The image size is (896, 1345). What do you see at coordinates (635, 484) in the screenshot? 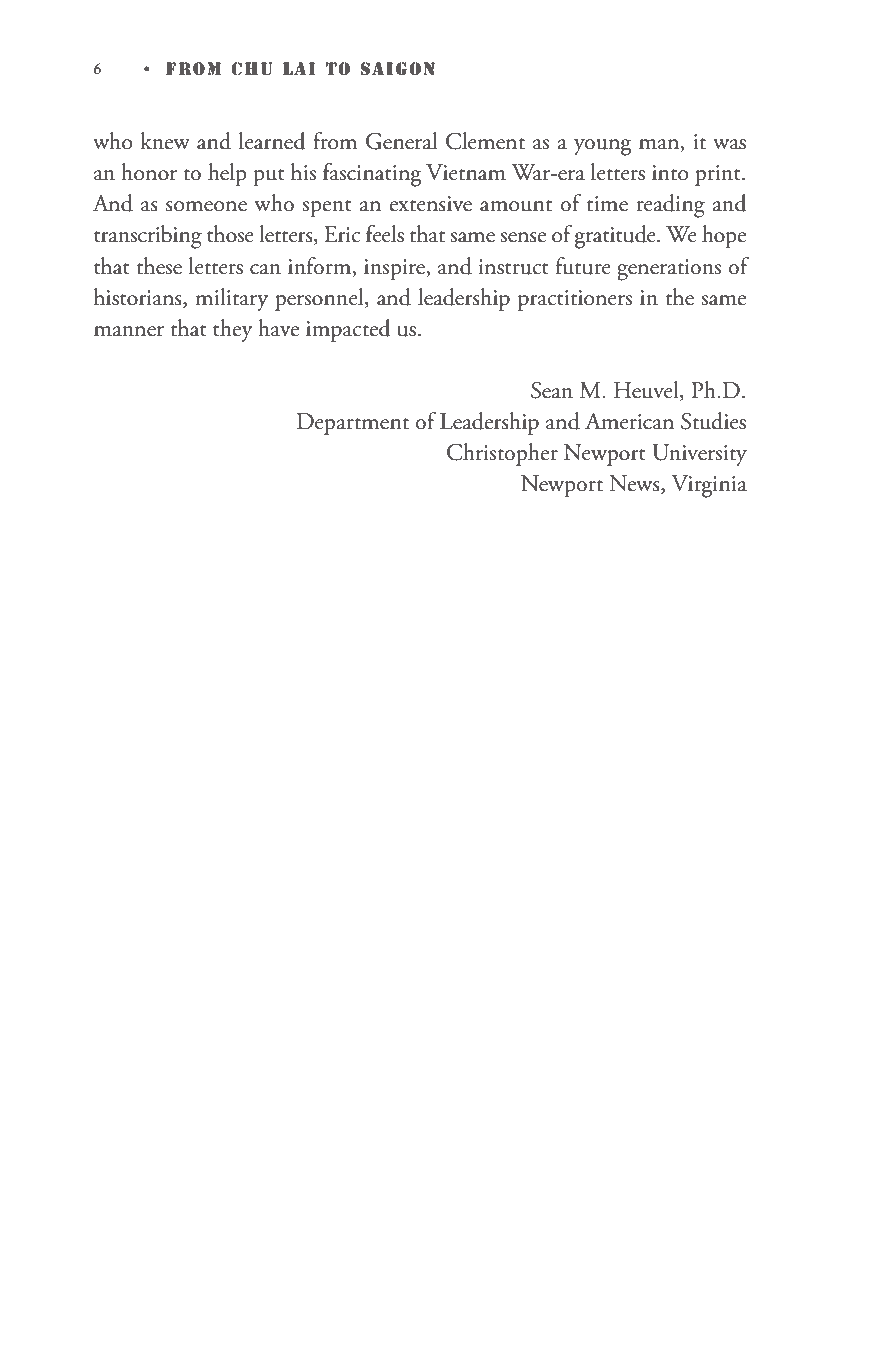
I see `News` at bounding box center [635, 484].
